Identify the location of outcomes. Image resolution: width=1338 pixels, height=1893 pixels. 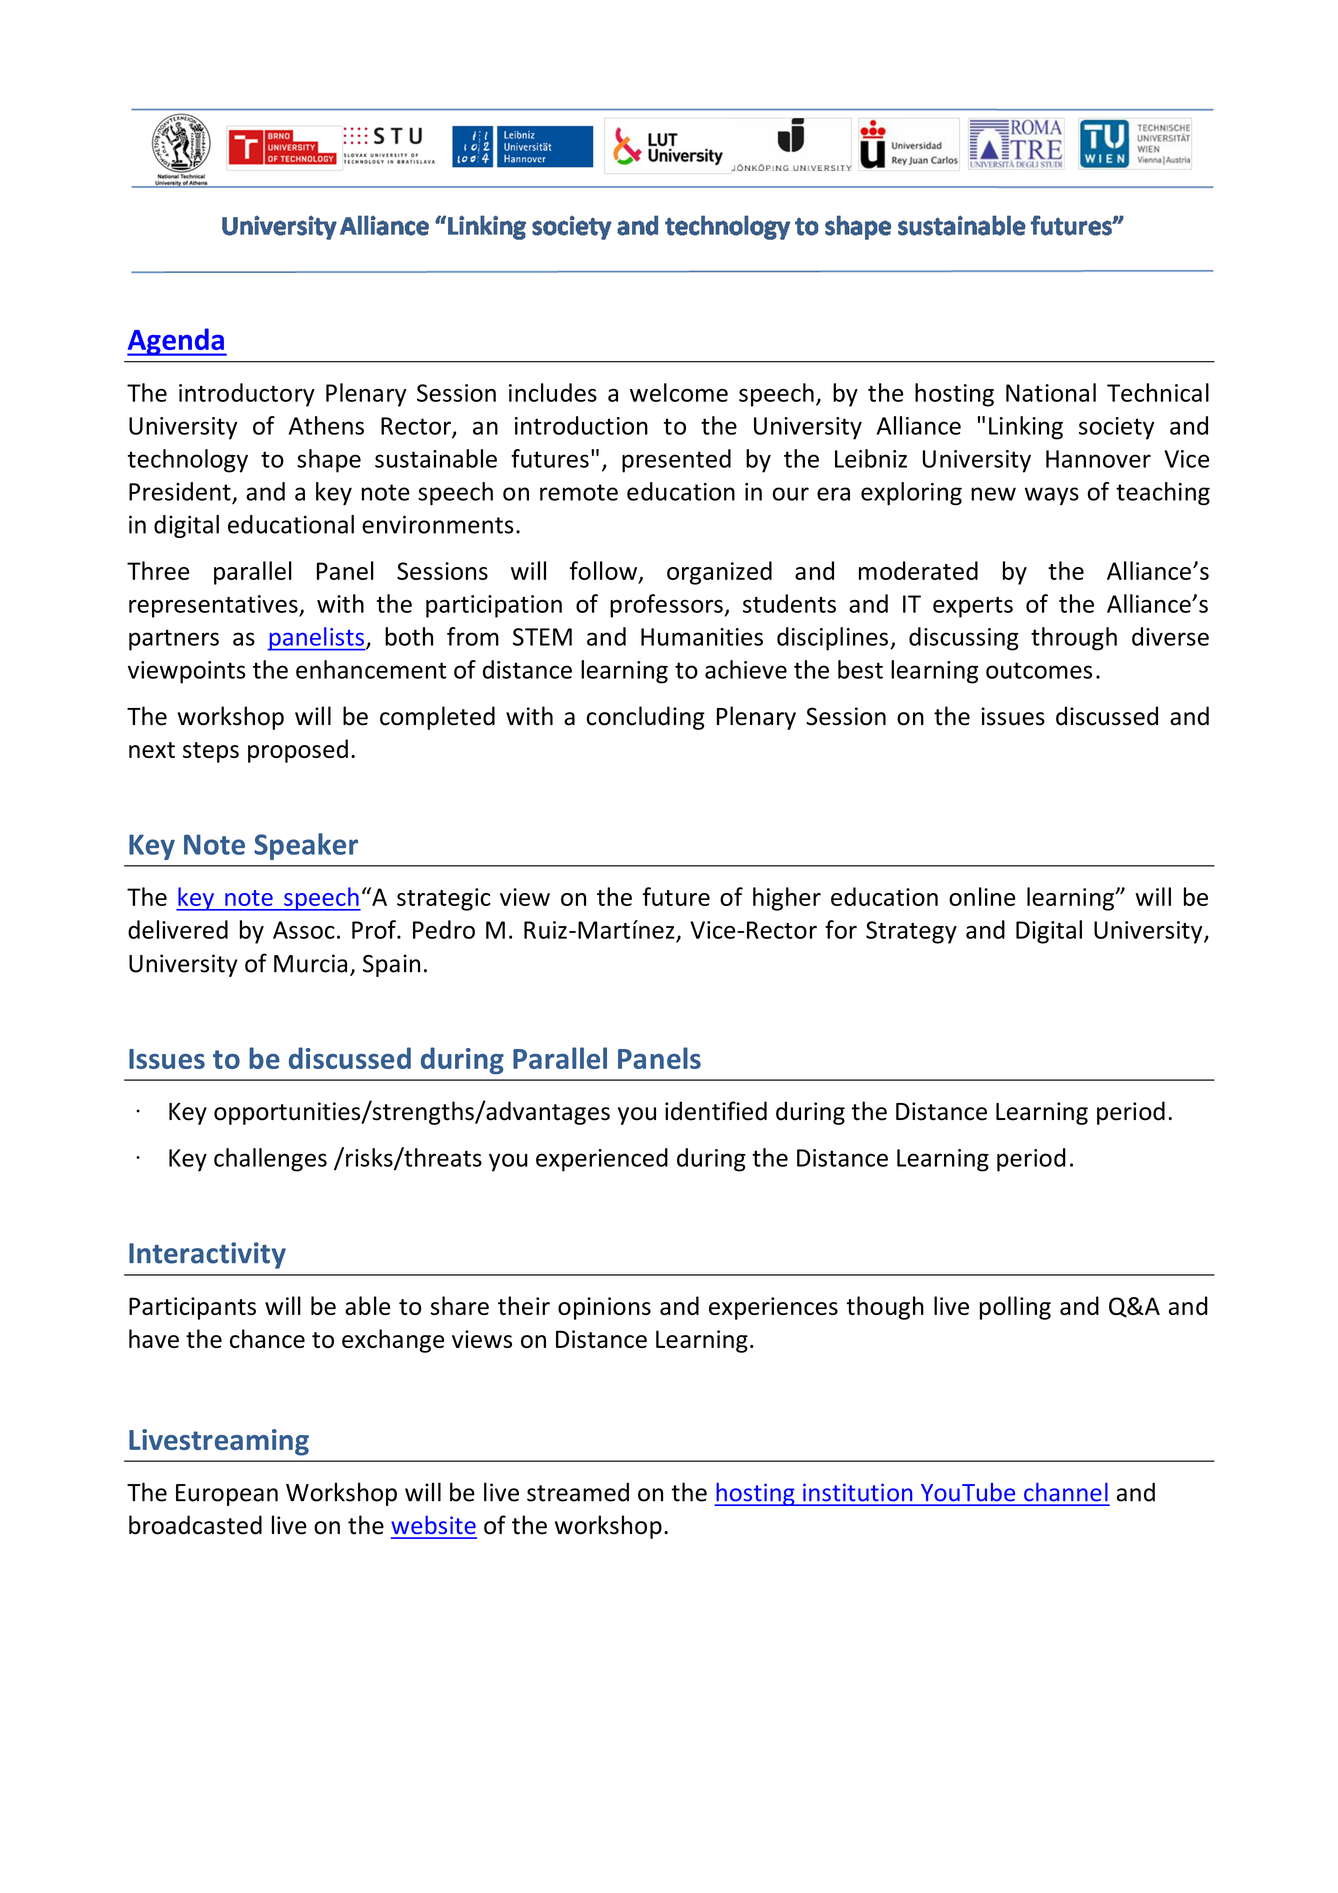
(1039, 670).
